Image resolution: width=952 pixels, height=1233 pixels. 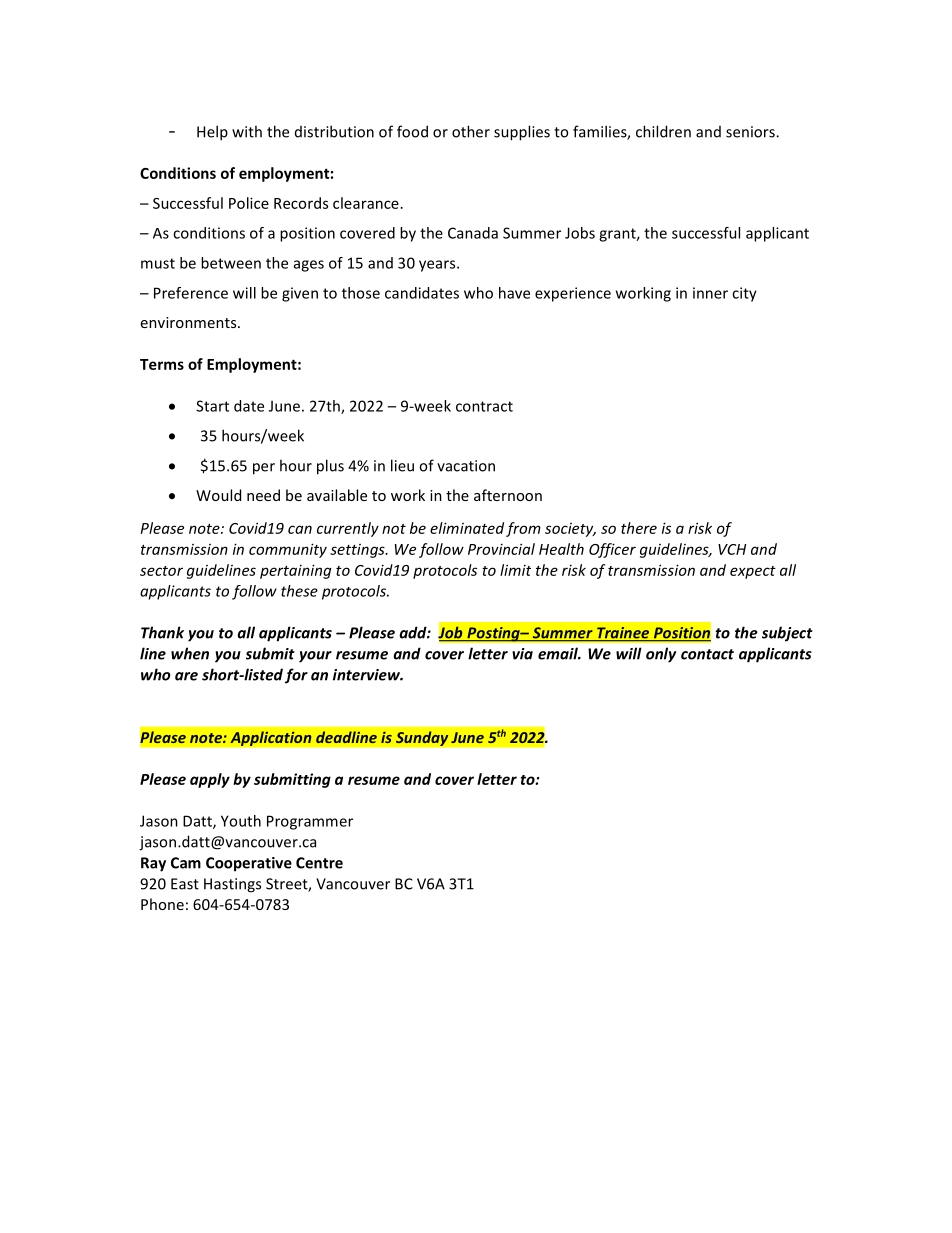 I want to click on VCH, so click(x=732, y=549).
